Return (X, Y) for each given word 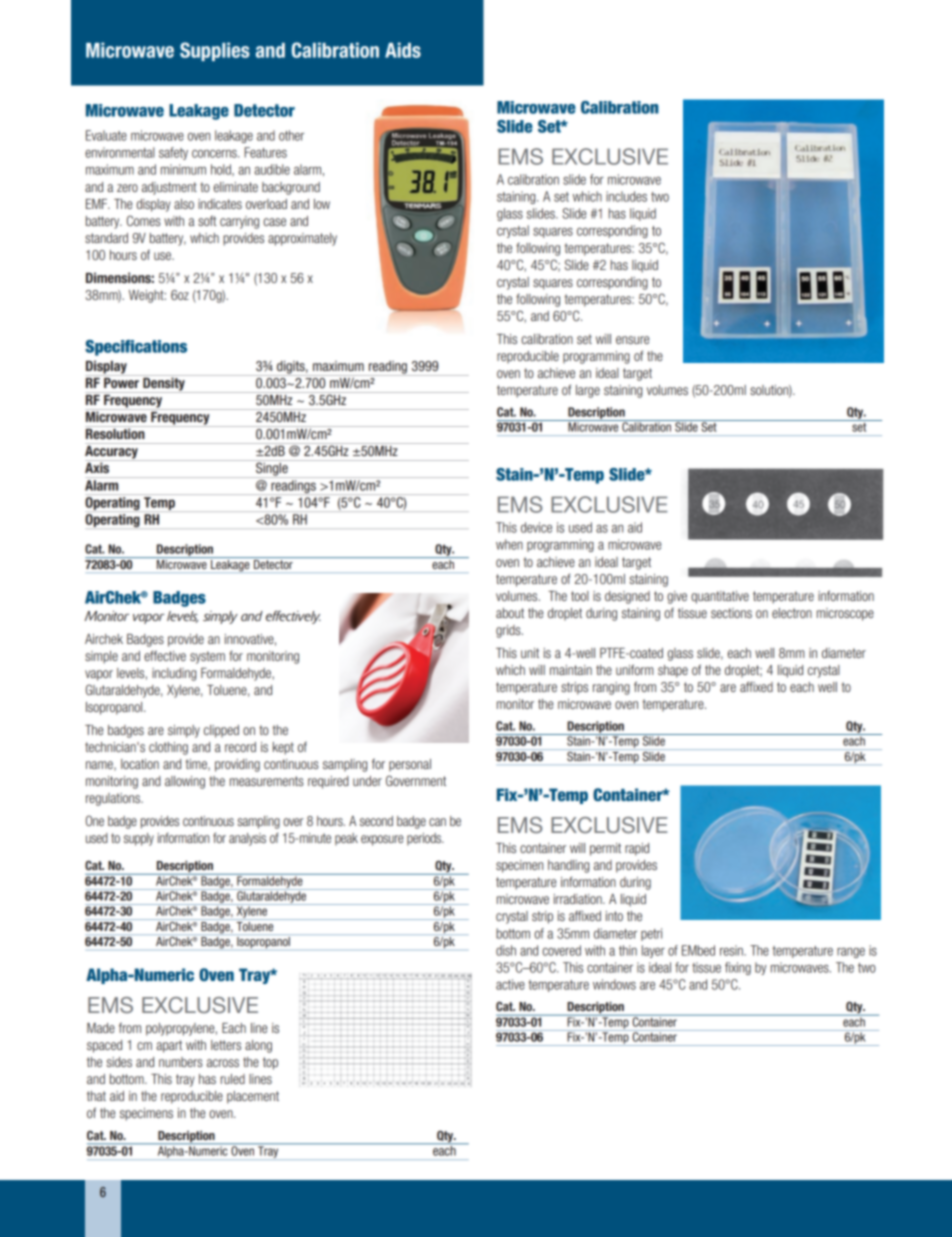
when (509, 544)
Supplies (215, 51)
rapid (637, 849)
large (588, 391)
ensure (632, 340)
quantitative (720, 597)
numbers (180, 1062)
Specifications (136, 348)
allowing (185, 782)
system (207, 657)
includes (626, 196)
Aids (403, 50)
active (510, 984)
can (437, 822)
